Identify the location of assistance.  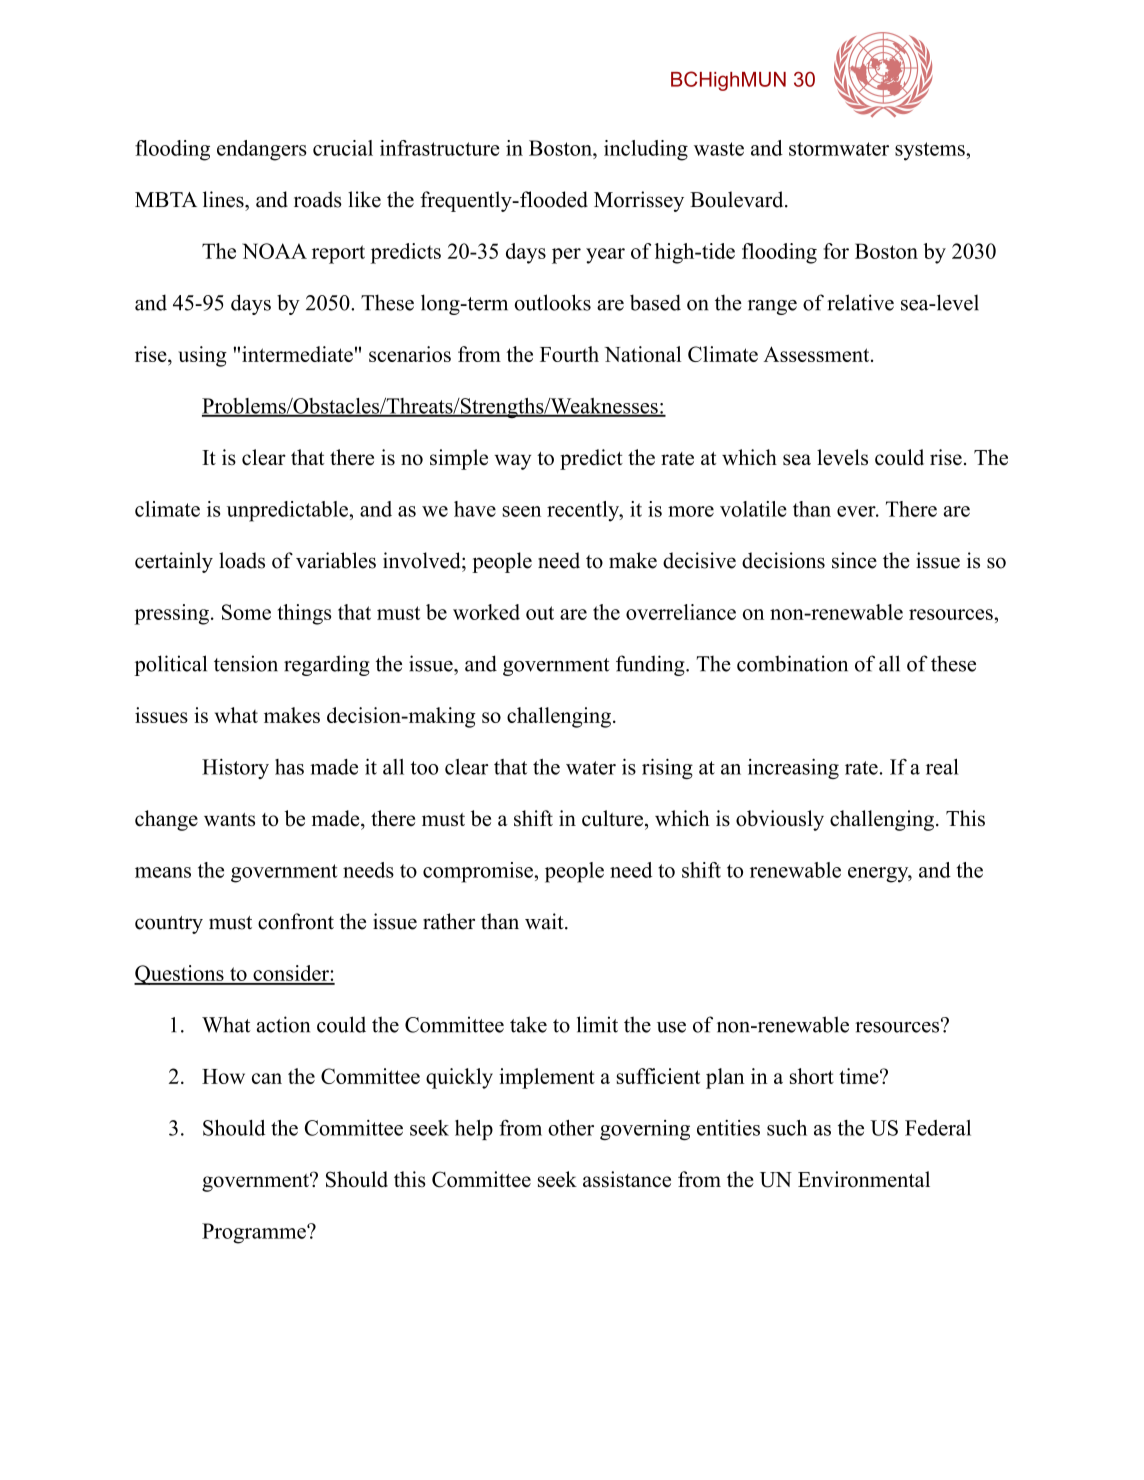
(627, 1179).
